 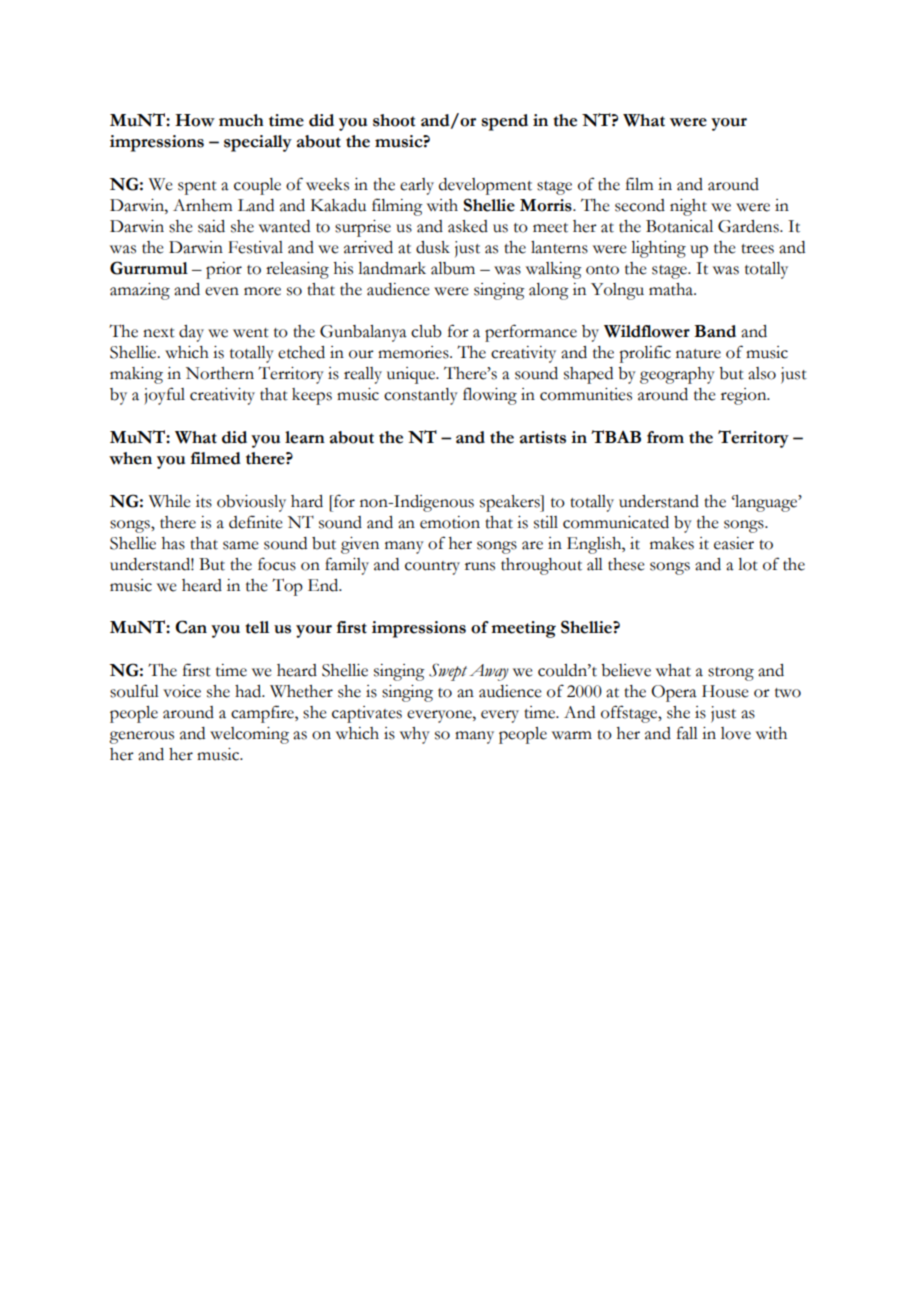 What do you see at coordinates (453, 268) in the page?
I see `album` at bounding box center [453, 268].
